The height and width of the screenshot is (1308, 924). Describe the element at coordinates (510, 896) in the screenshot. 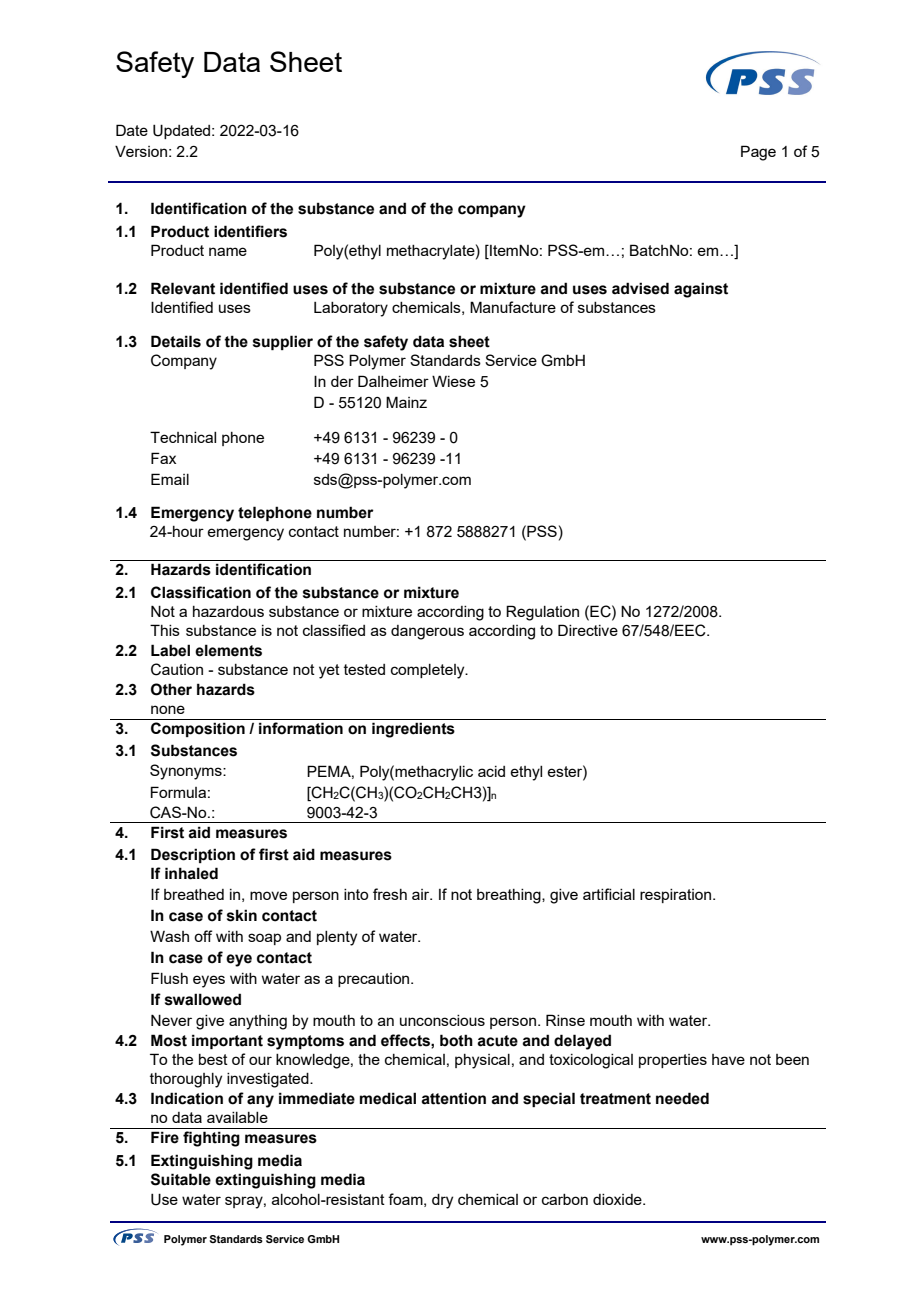

I see `breathing` at that location.
